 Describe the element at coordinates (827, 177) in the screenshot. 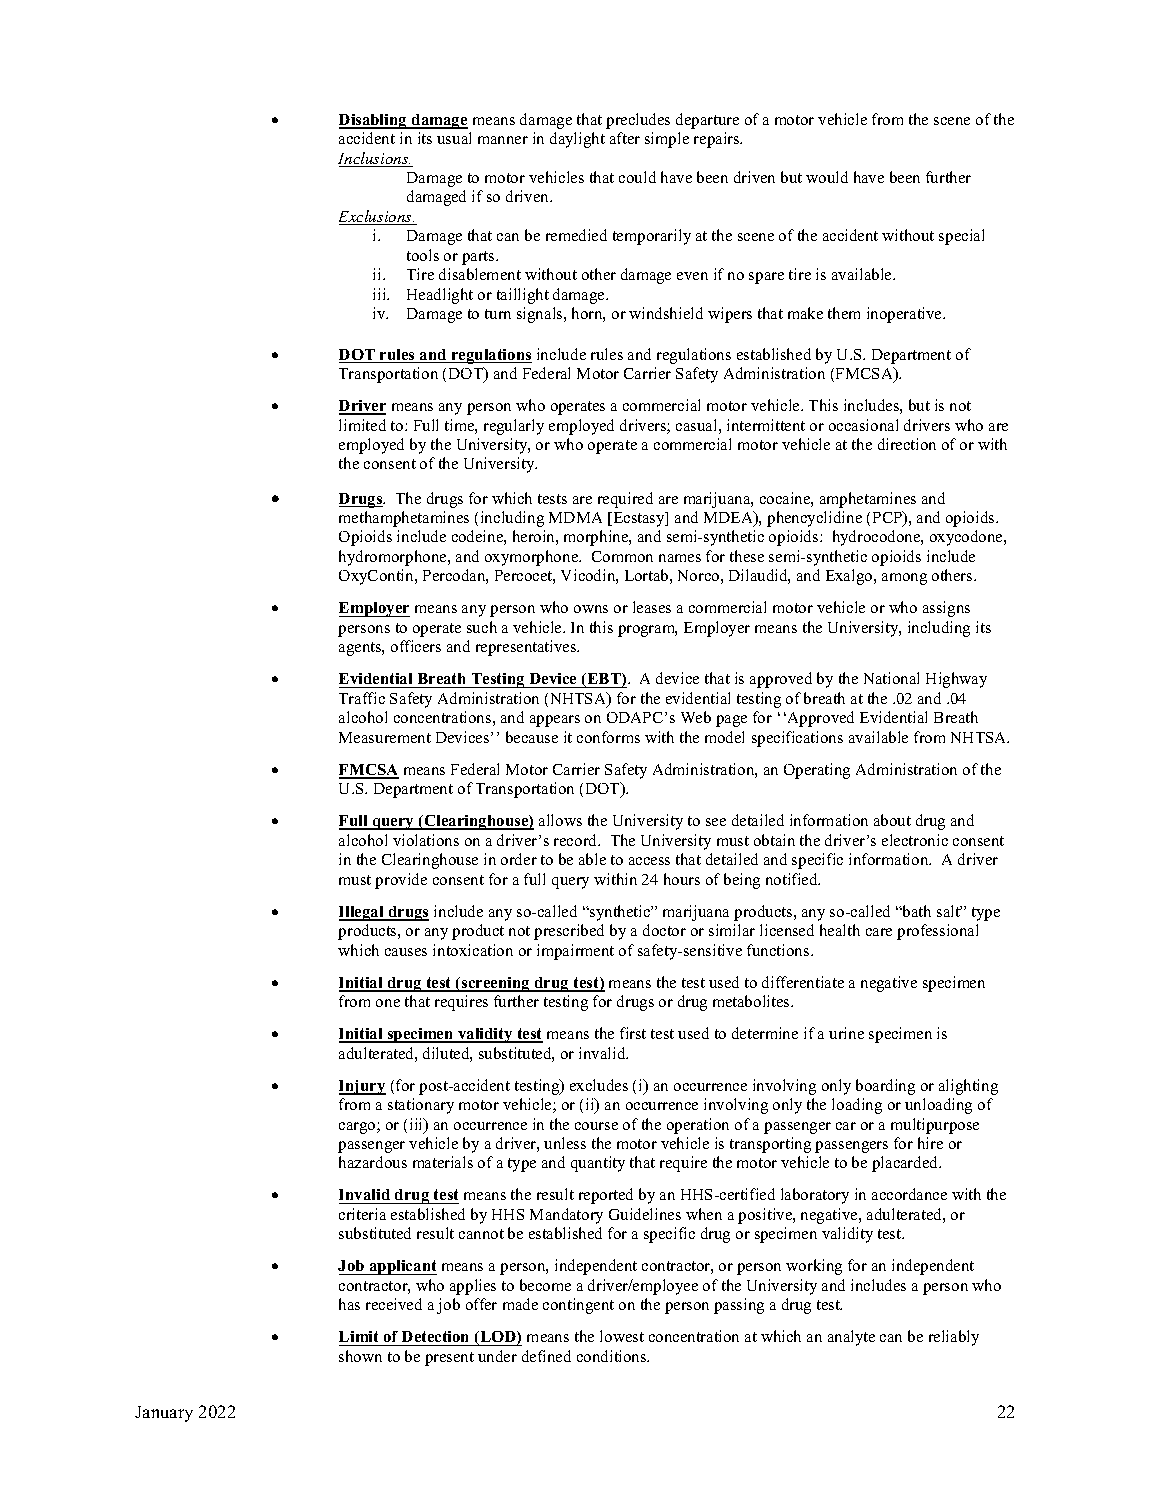

I see `would` at that location.
